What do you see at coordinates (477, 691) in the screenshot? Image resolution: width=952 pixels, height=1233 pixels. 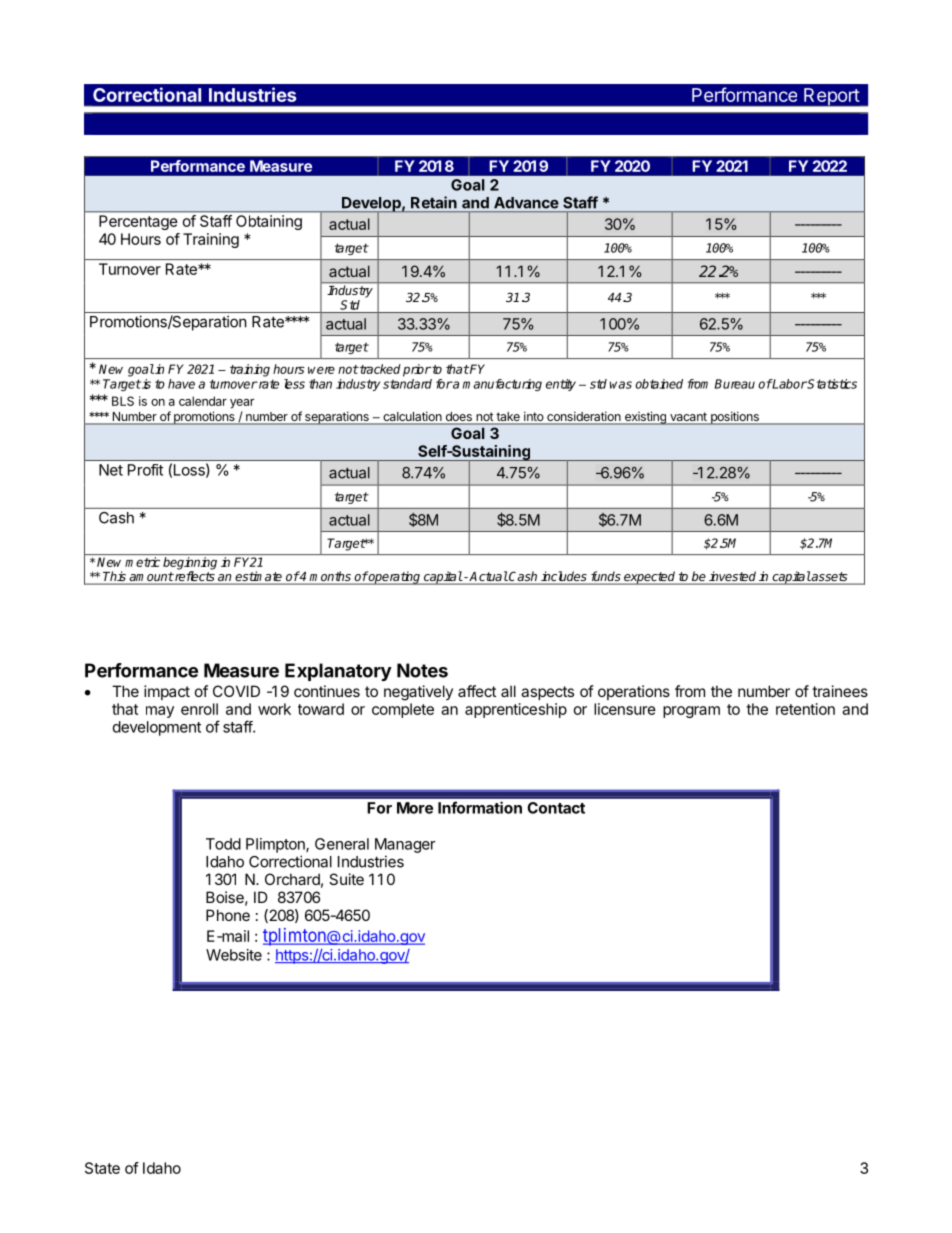 I see `affect` at bounding box center [477, 691].
